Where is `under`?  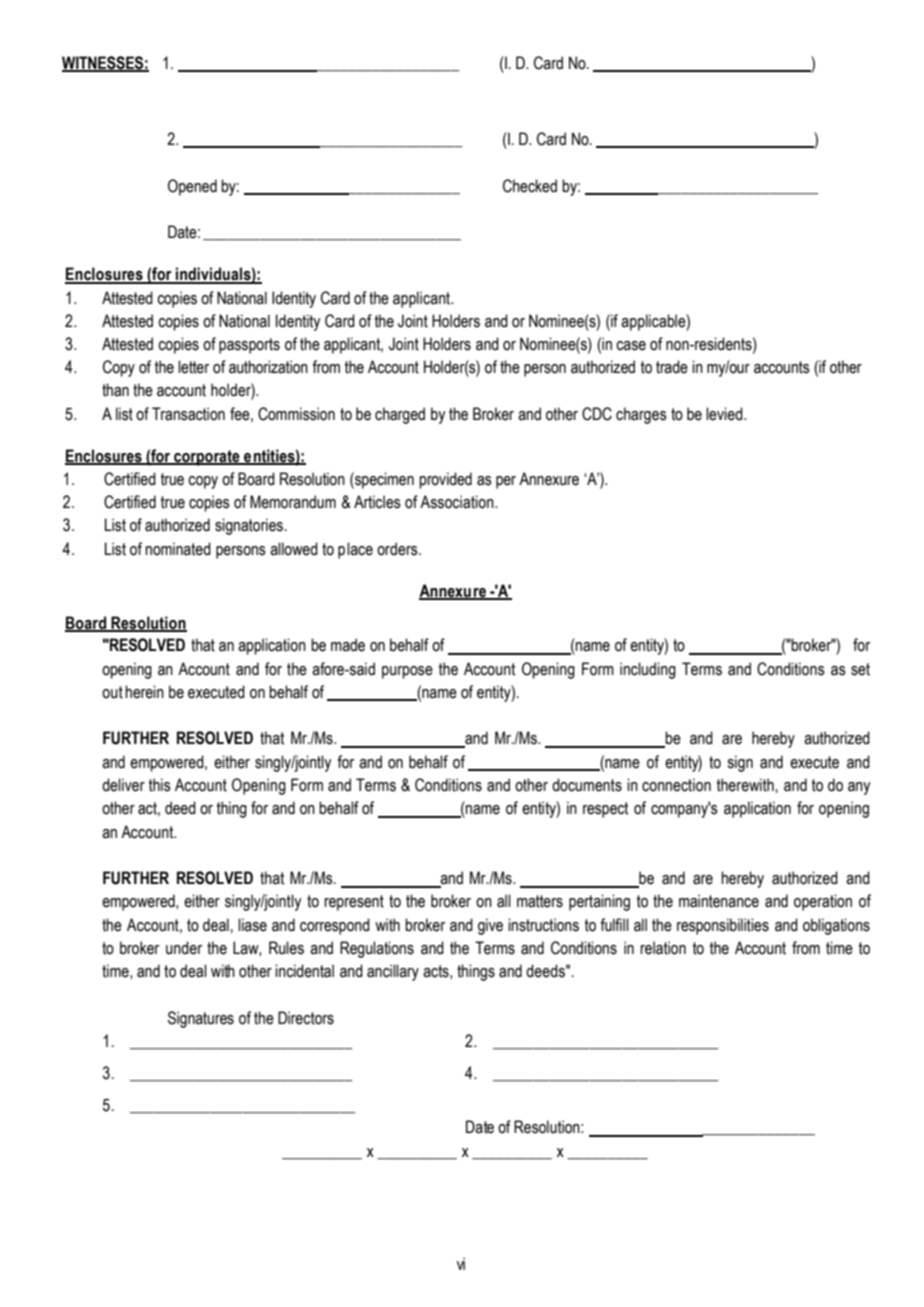 under is located at coordinates (184, 948).
